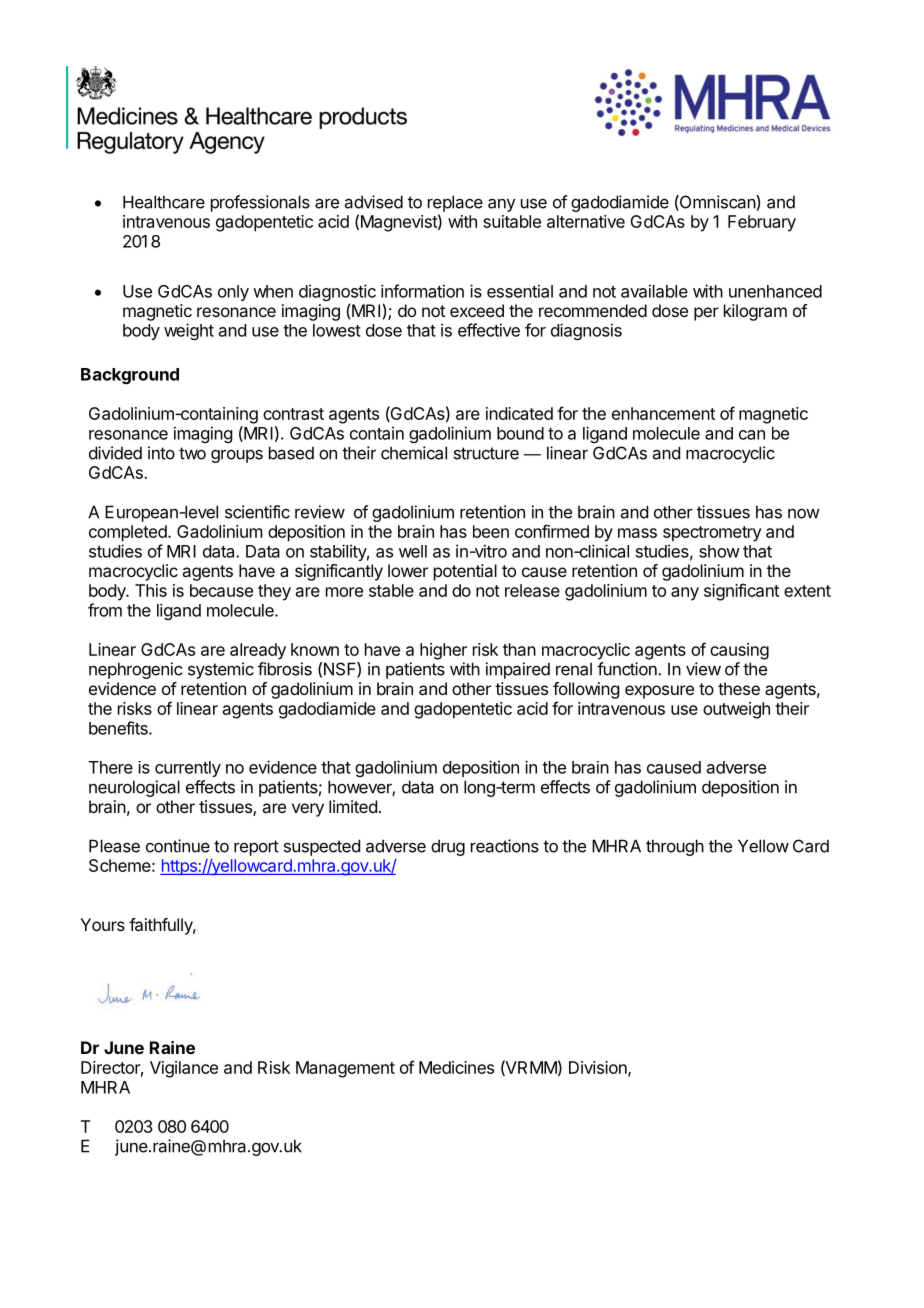 The height and width of the document is (1308, 924). What do you see at coordinates (178, 846) in the document?
I see `continue` at bounding box center [178, 846].
